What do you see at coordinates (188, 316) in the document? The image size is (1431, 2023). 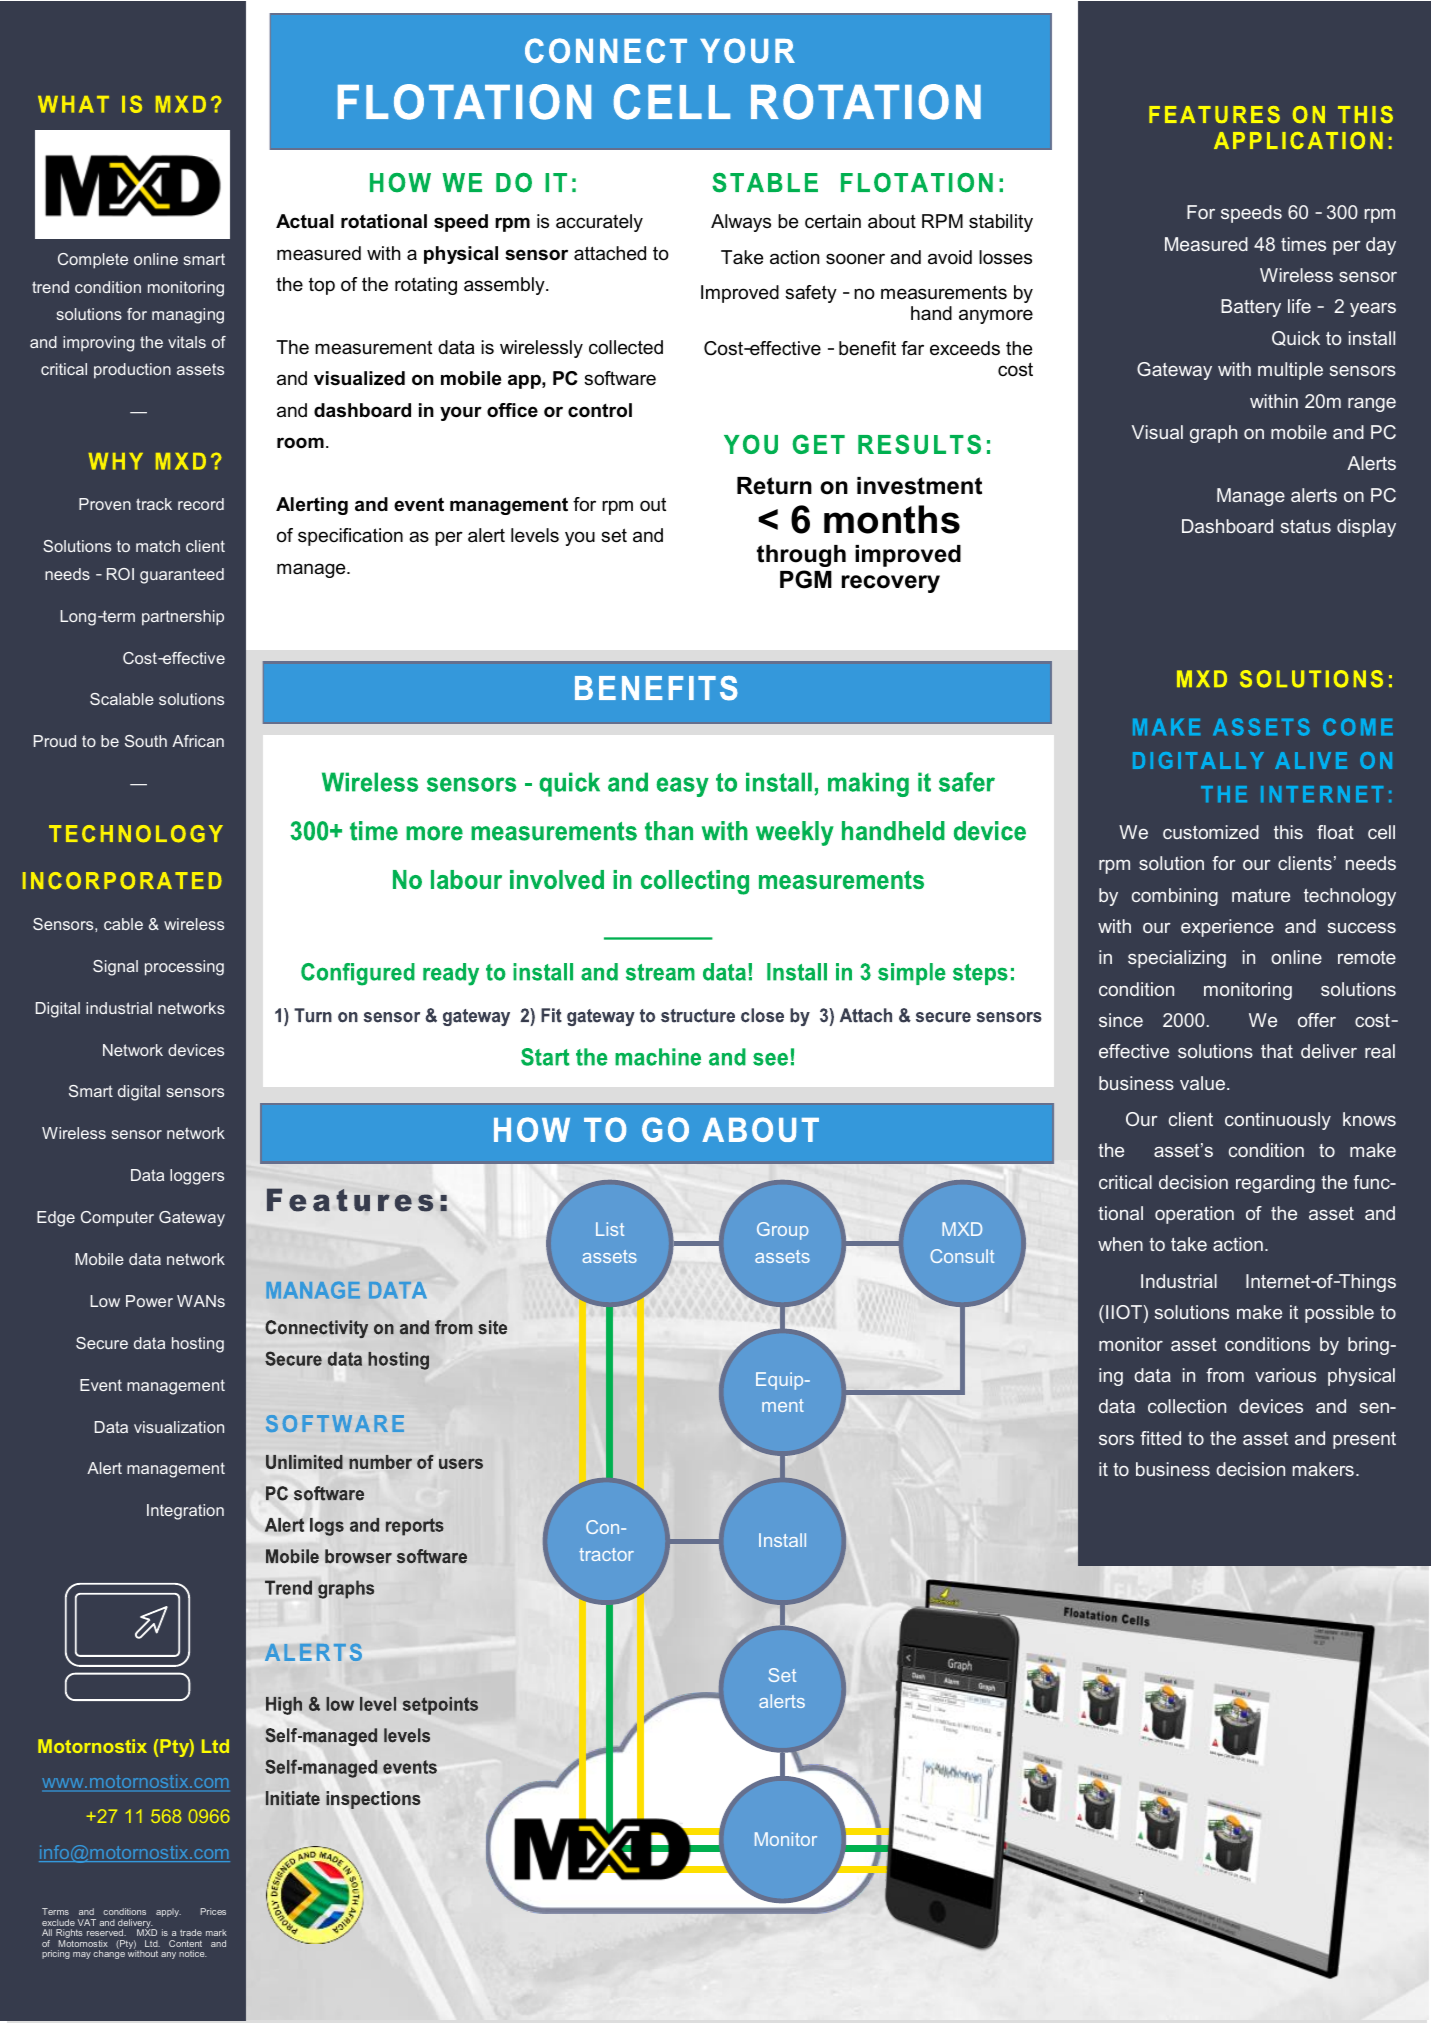 I see `managing` at bounding box center [188, 316].
